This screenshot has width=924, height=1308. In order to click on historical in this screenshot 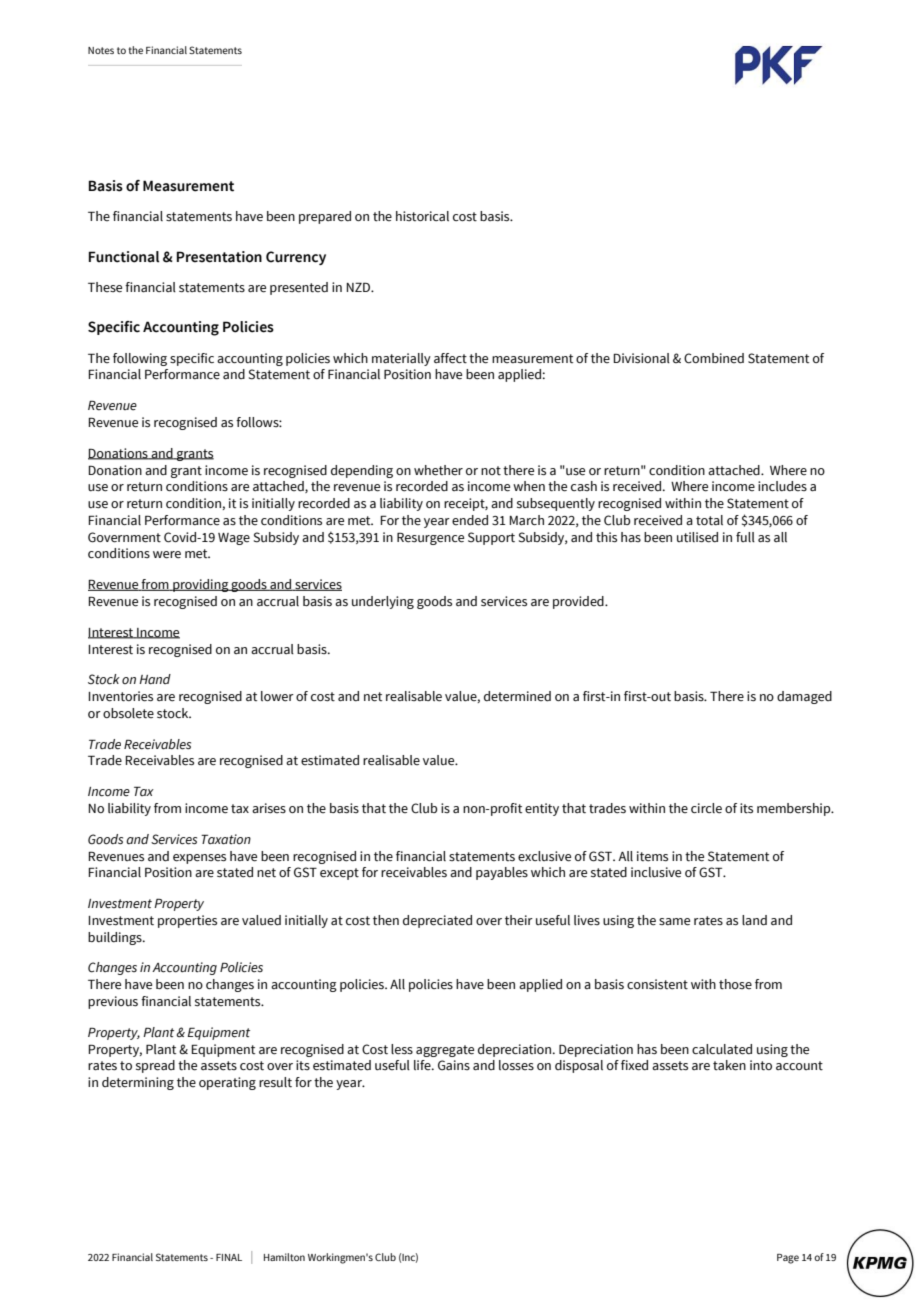, I will do `click(422, 216)`.
